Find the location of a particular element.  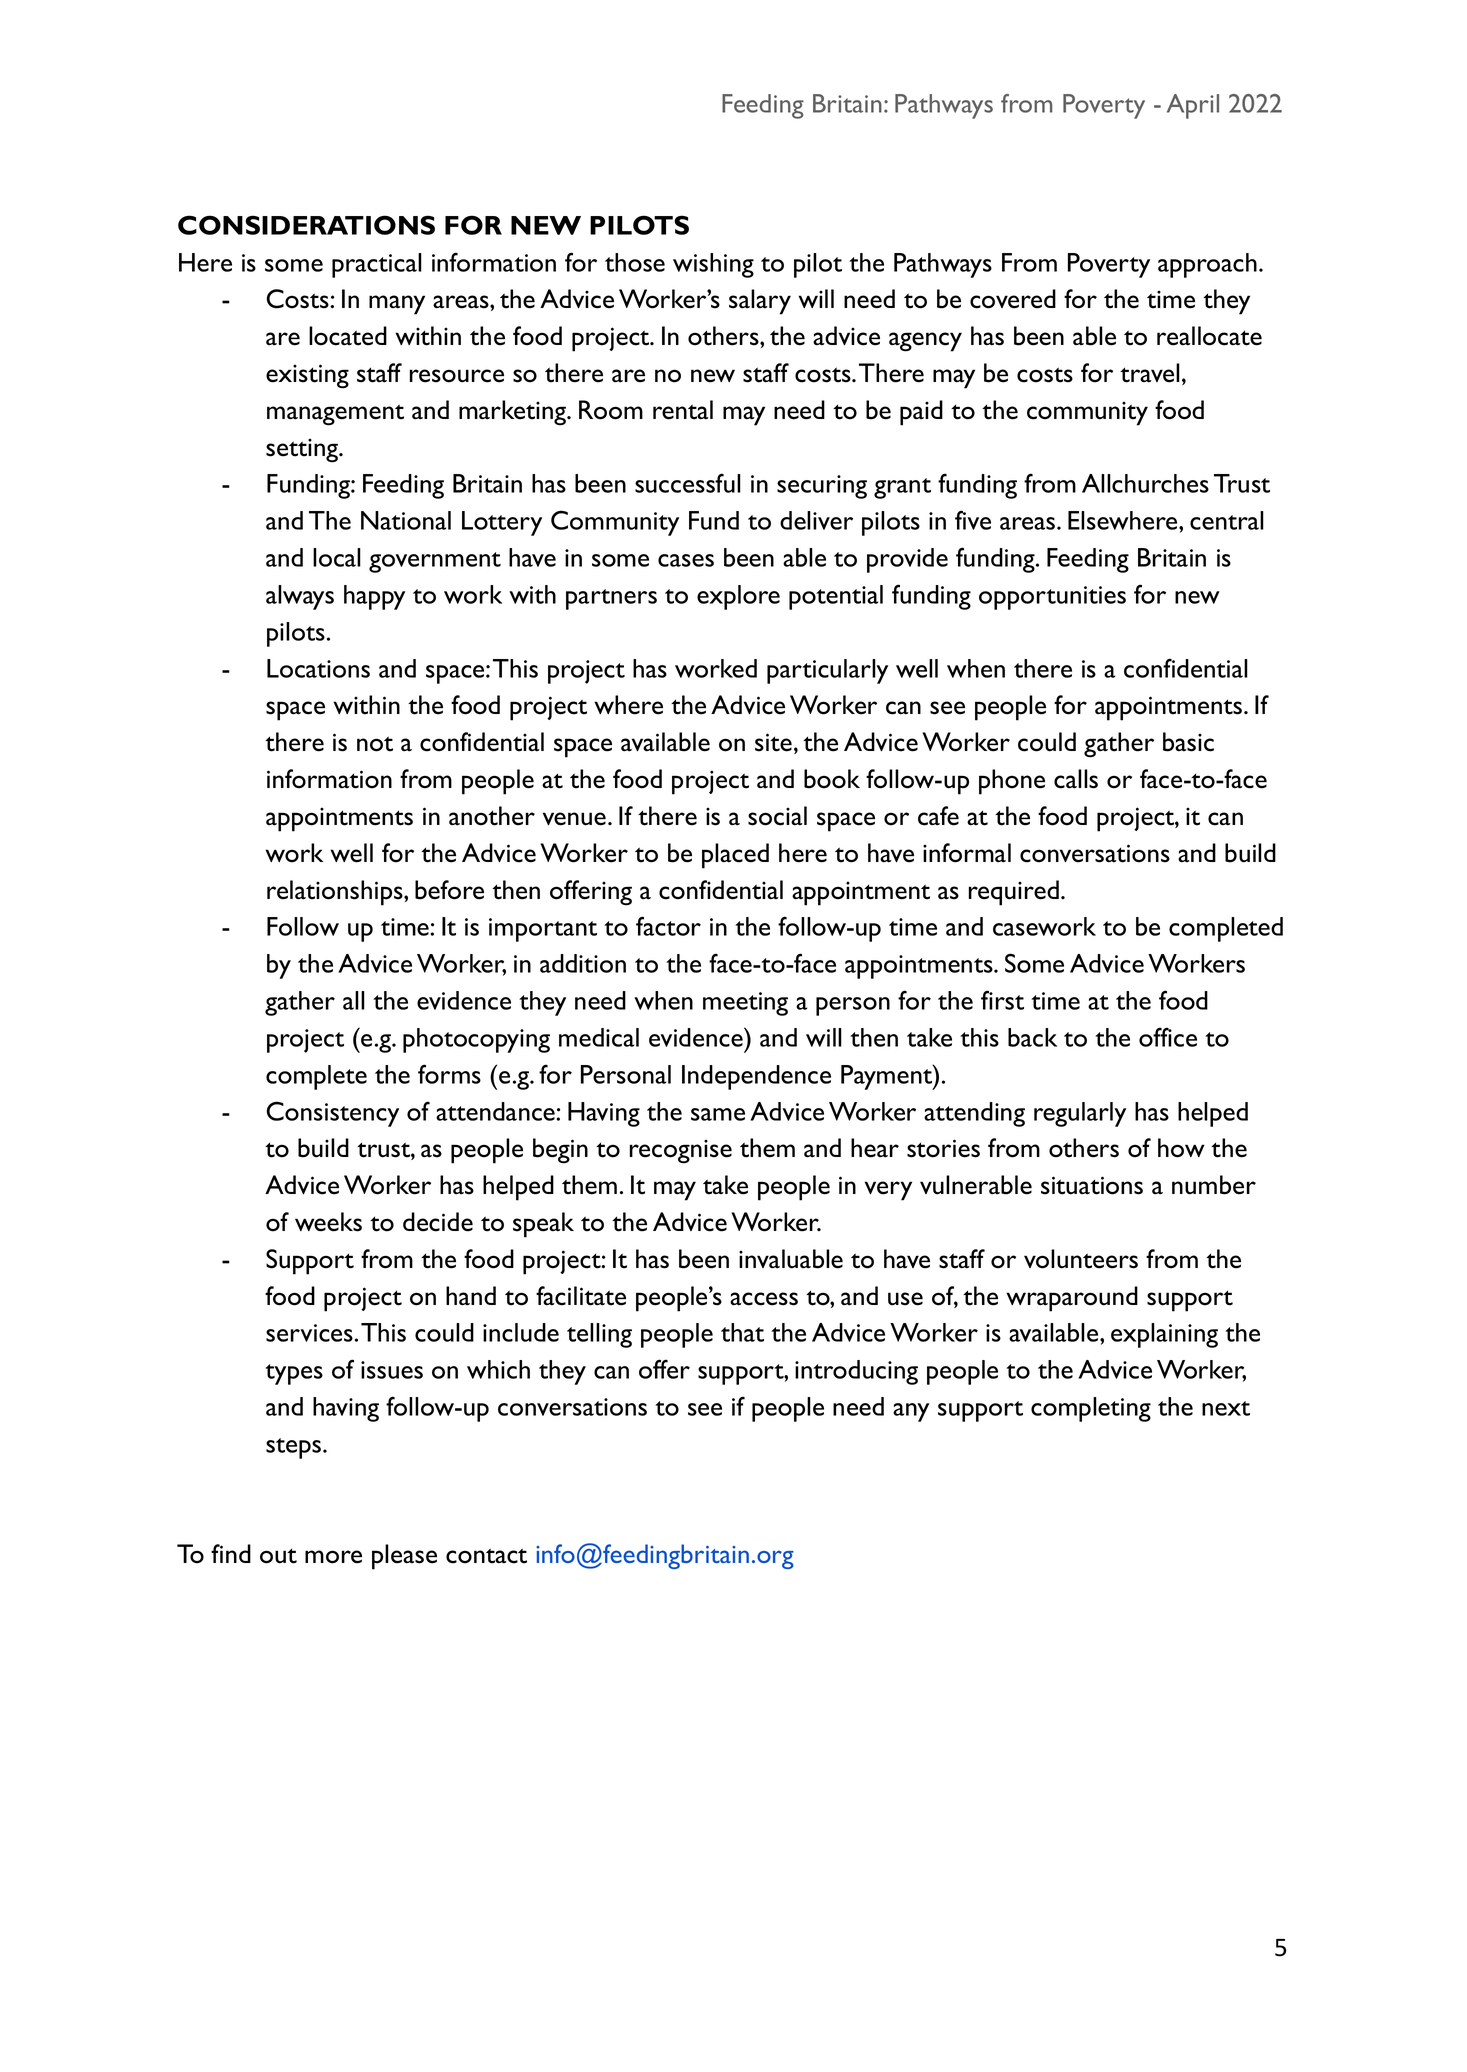

Independence is located at coordinates (756, 1077).
